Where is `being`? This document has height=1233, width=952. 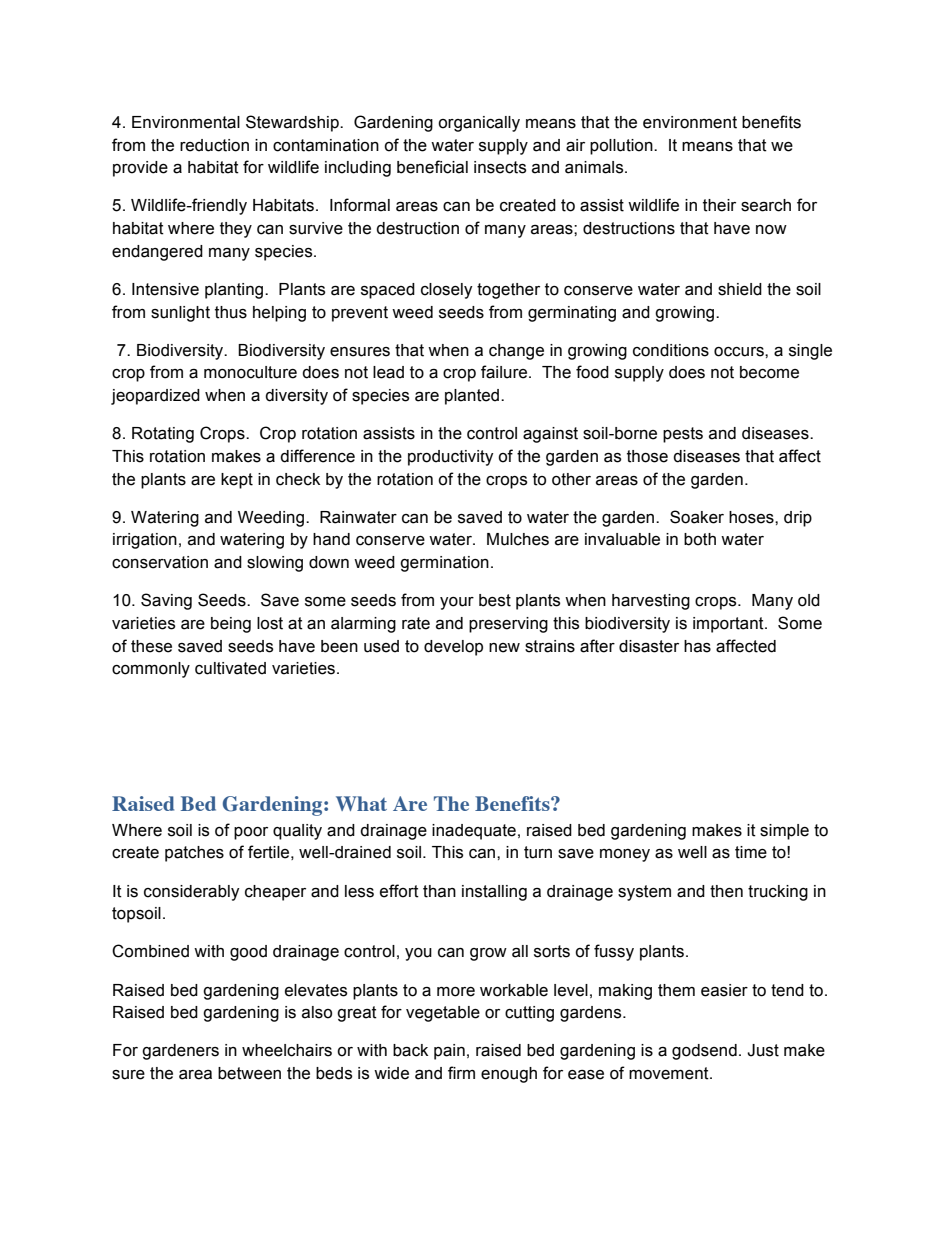 being is located at coordinates (231, 625).
